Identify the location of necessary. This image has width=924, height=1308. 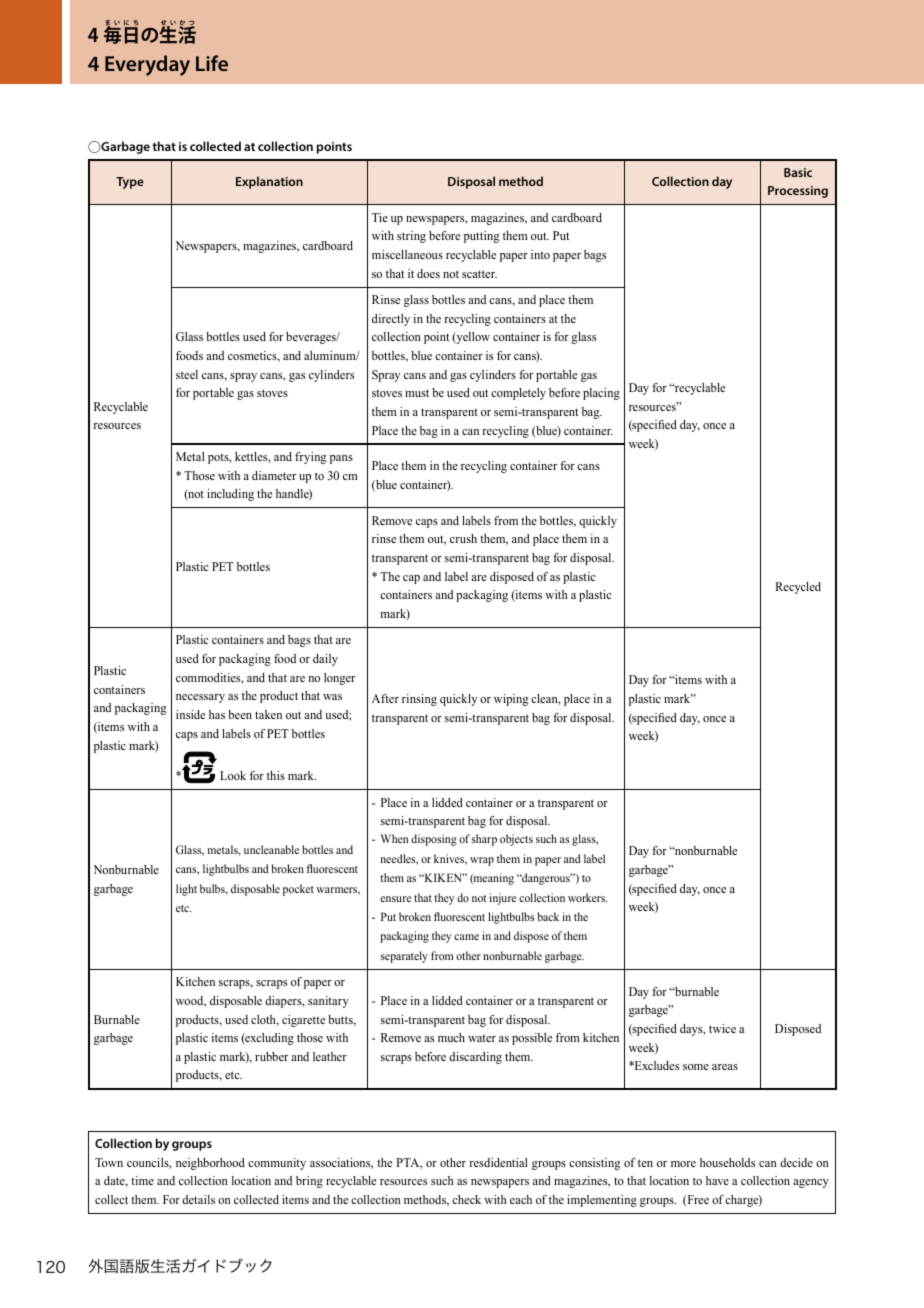
(200, 698).
